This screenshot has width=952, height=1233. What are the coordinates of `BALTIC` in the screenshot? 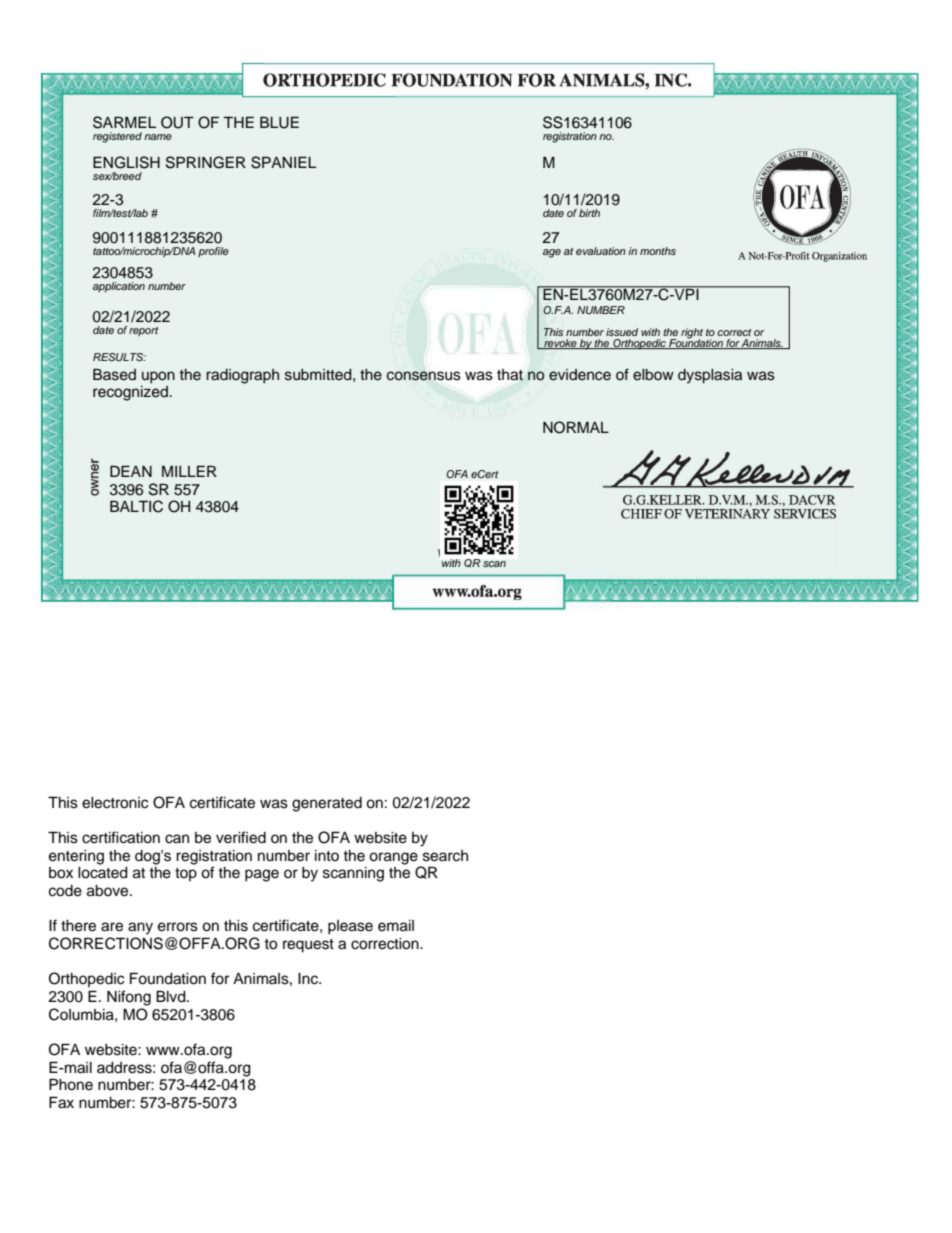 It's located at (136, 506).
